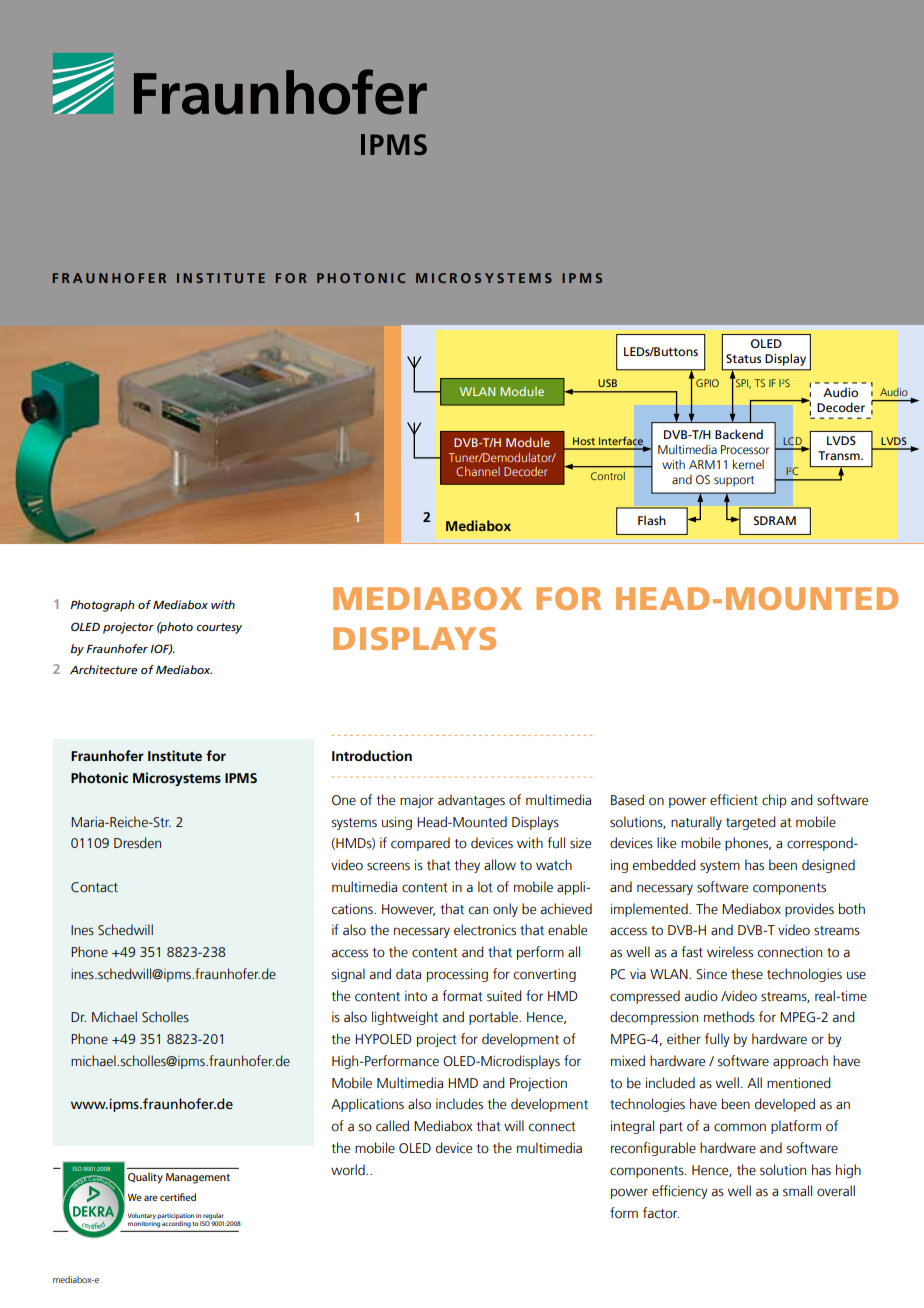 The height and width of the page is (1308, 924). I want to click on Management, so click(198, 1178).
